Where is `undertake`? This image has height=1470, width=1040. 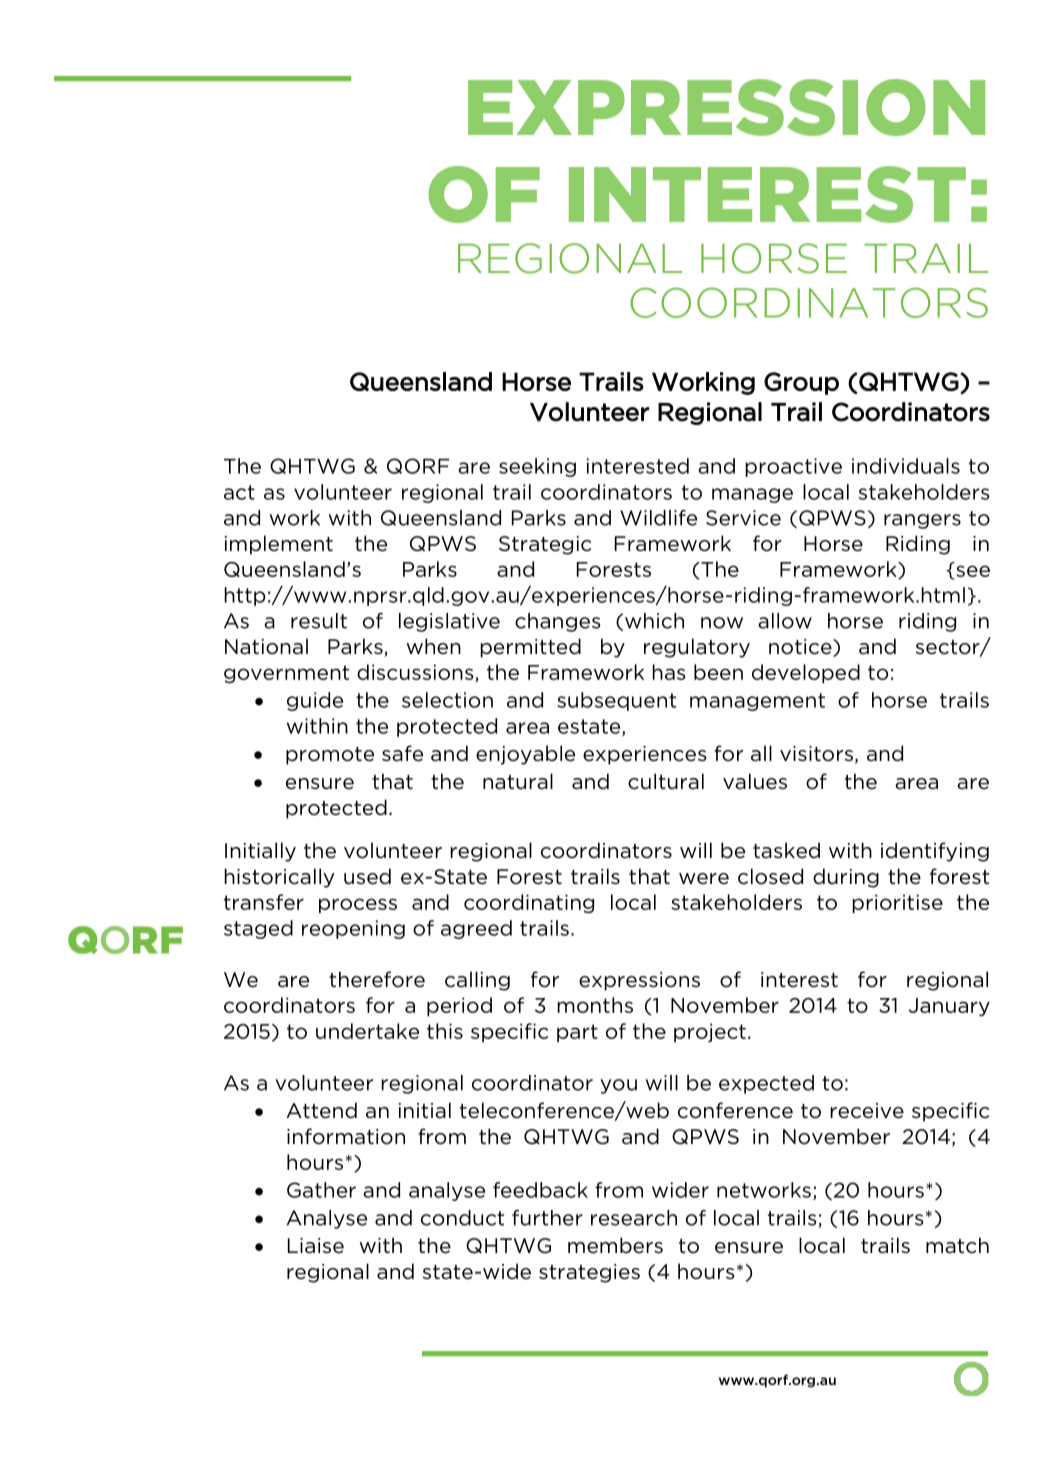
undertake is located at coordinates (367, 1031).
